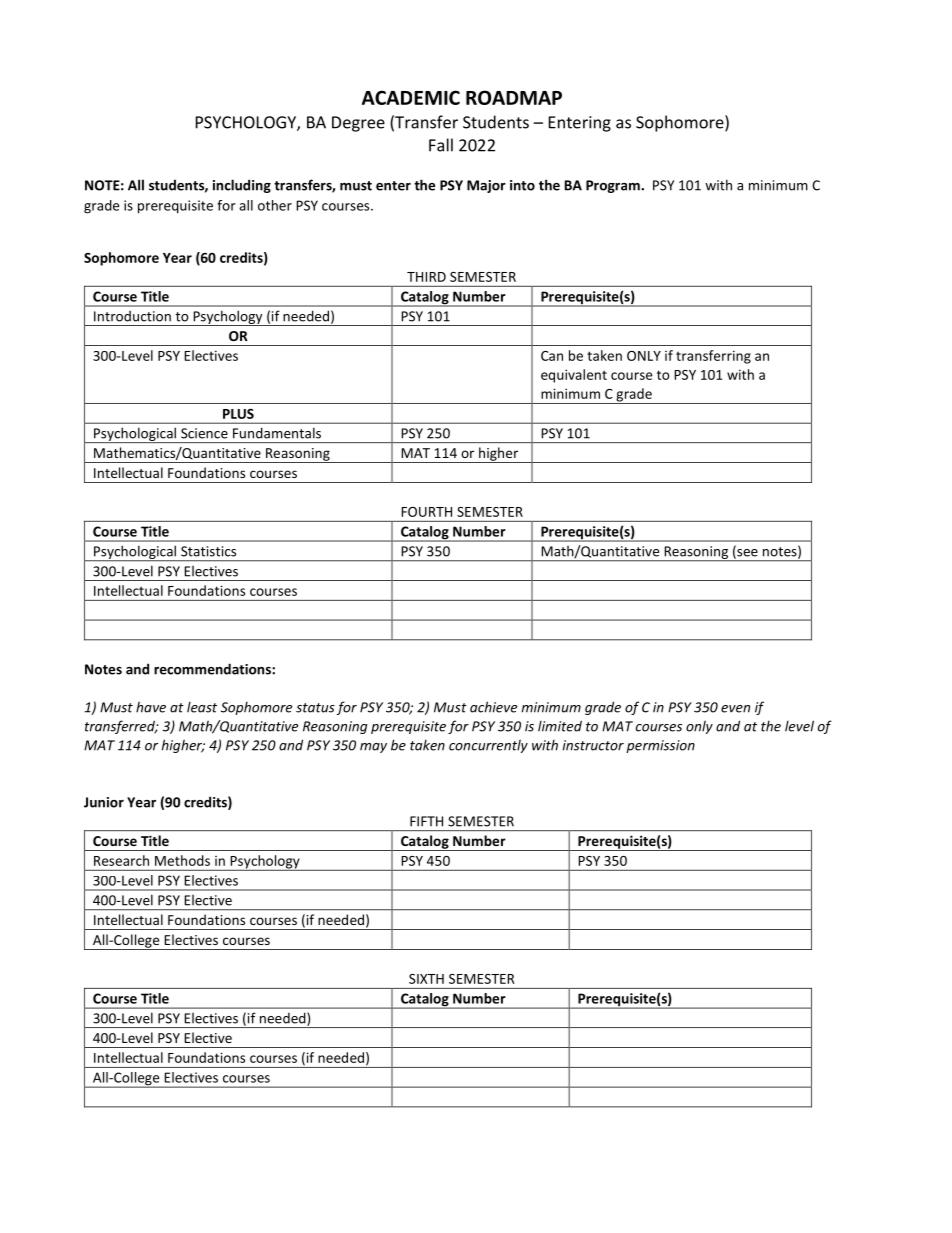  I want to click on even, so click(735, 709).
